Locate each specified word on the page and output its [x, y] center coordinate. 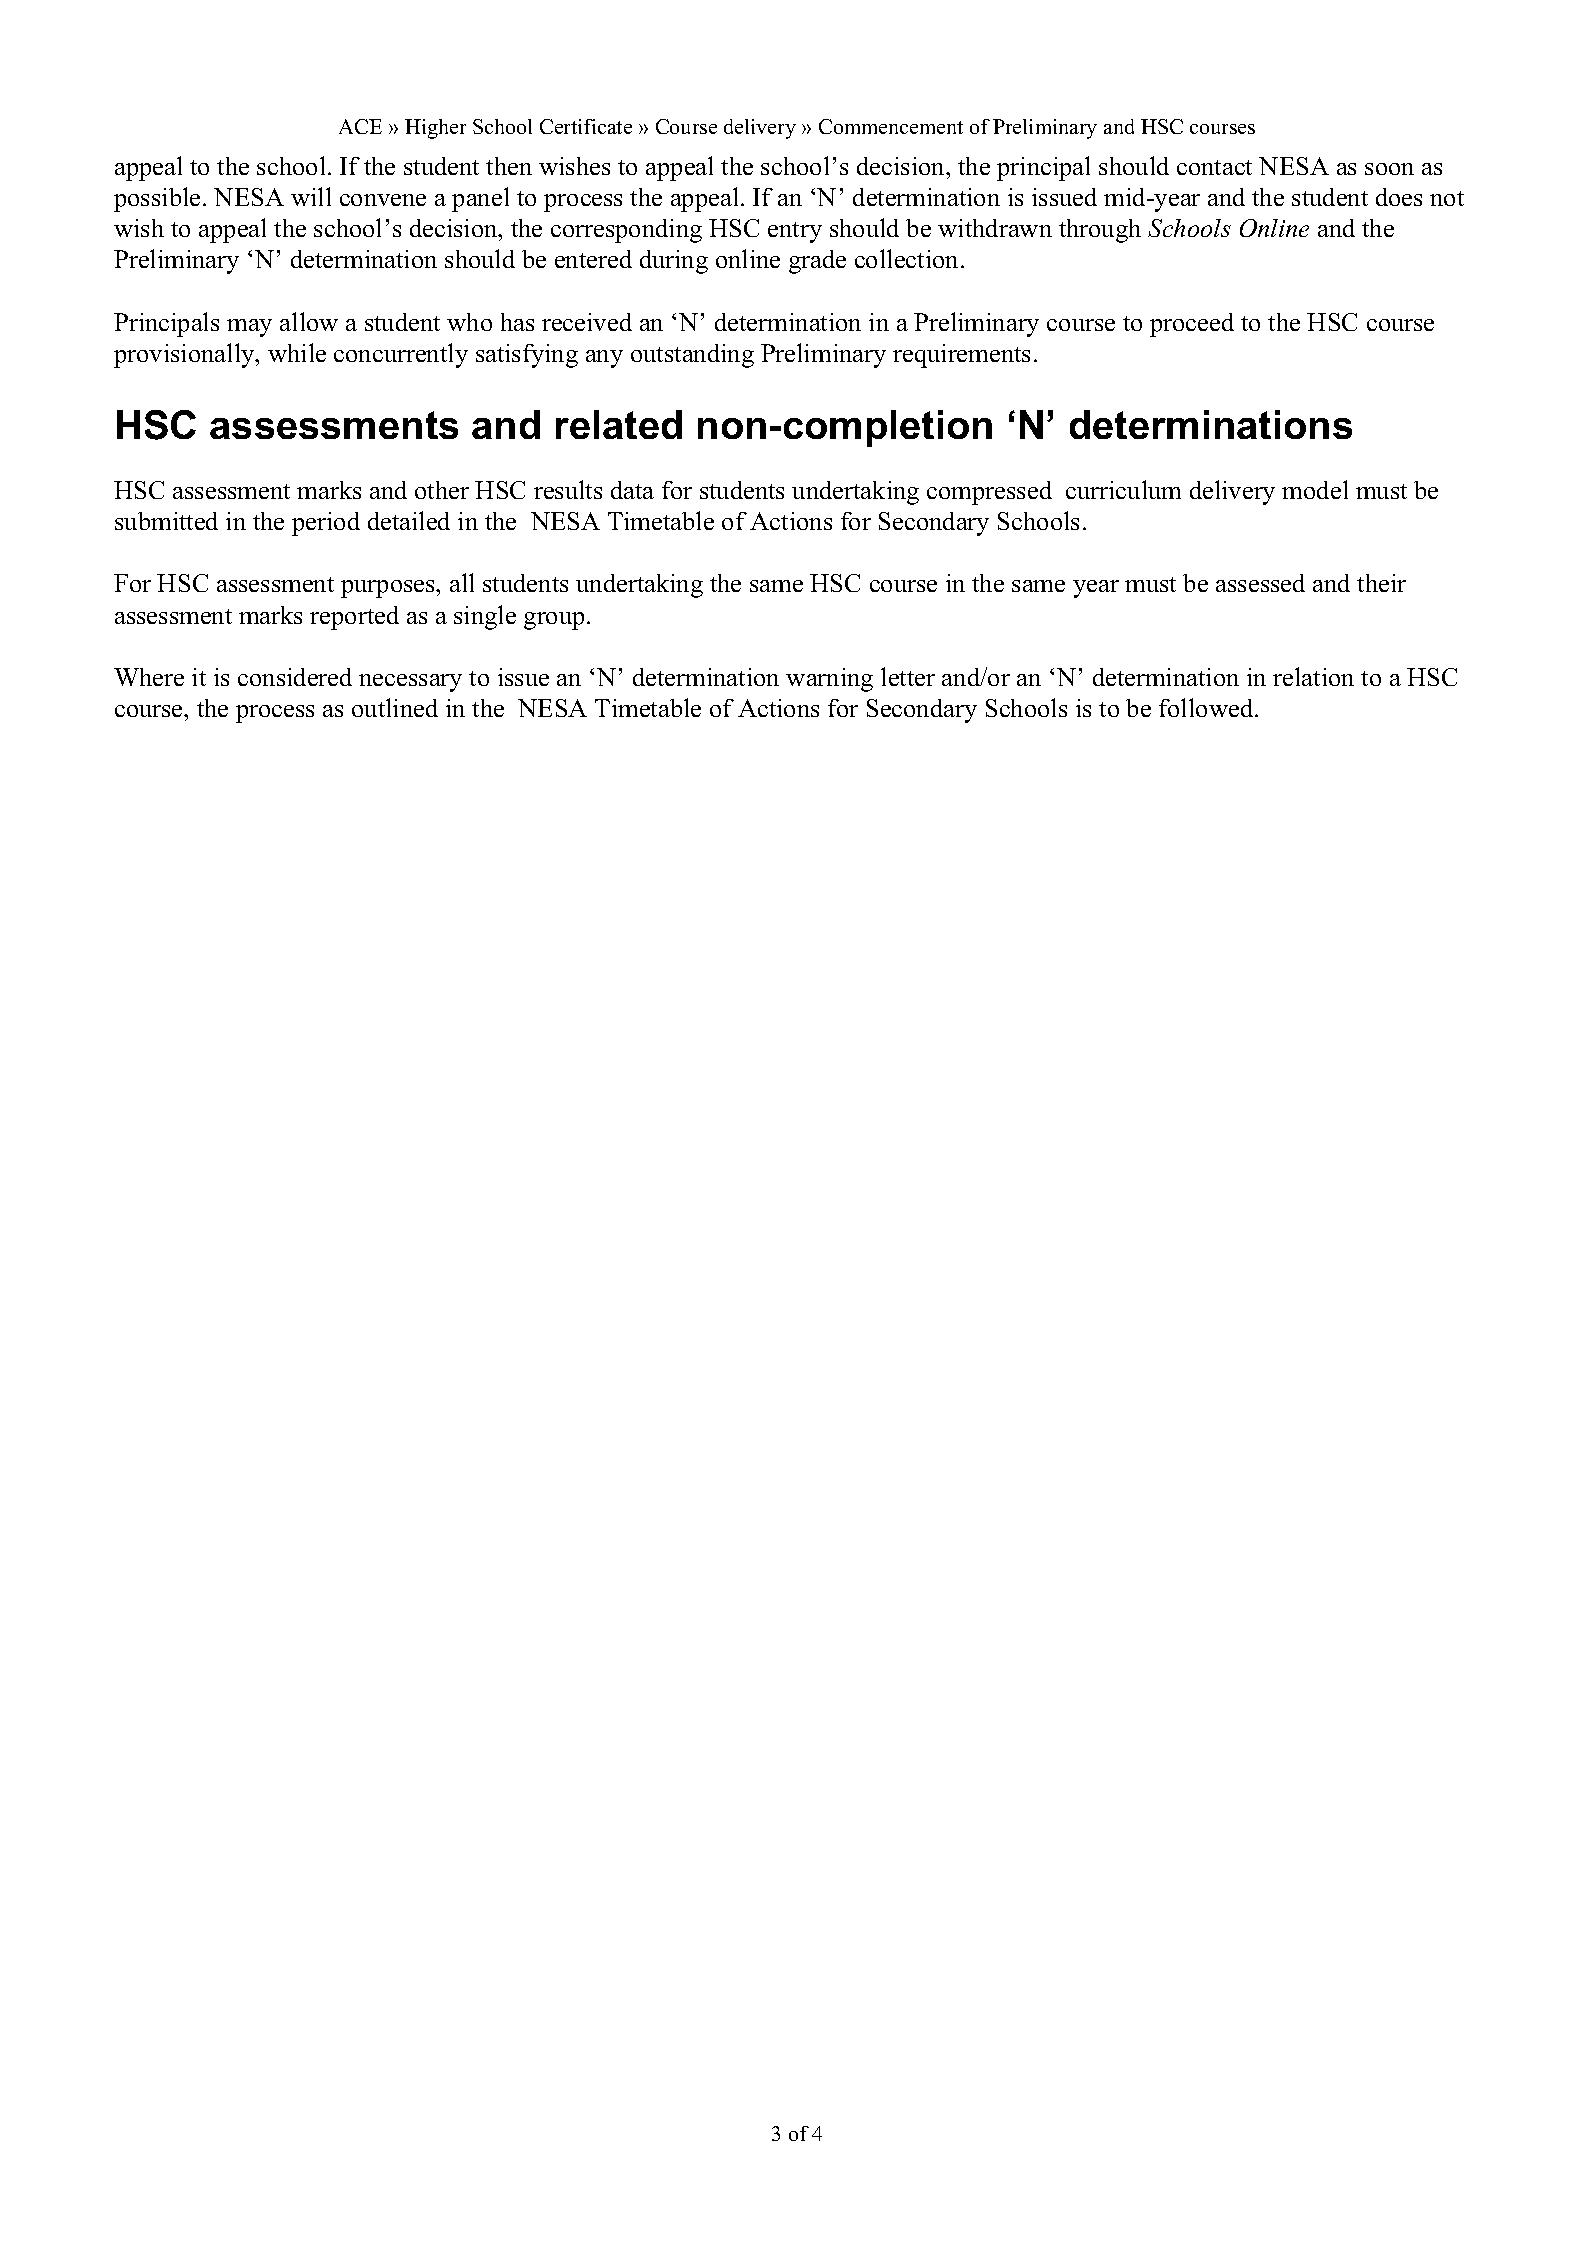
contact [1214, 167]
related [619, 424]
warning [829, 680]
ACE [360, 126]
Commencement [891, 126]
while [297, 352]
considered [295, 677]
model [1315, 489]
